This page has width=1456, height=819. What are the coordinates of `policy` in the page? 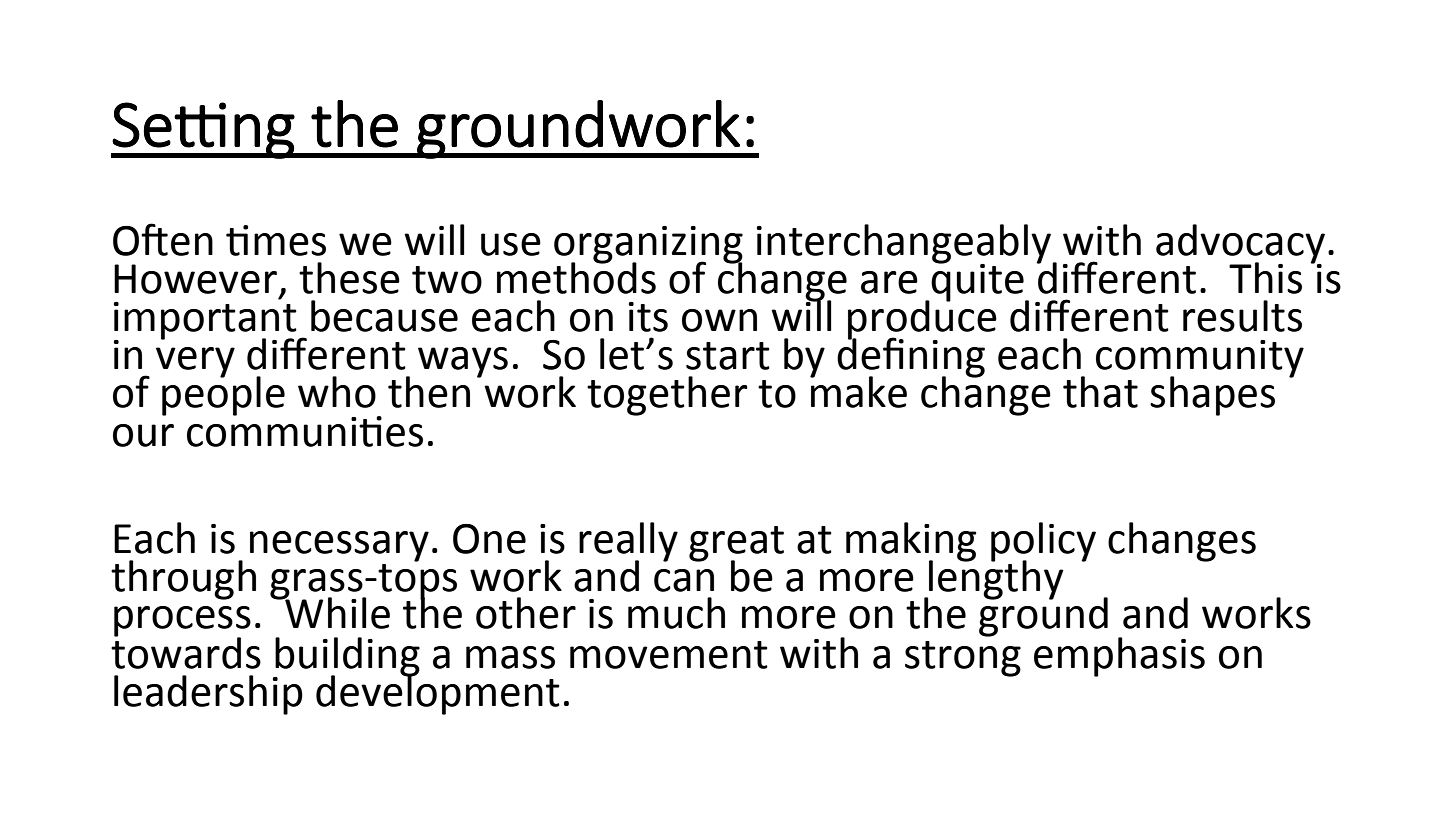 It's located at (1043, 542).
